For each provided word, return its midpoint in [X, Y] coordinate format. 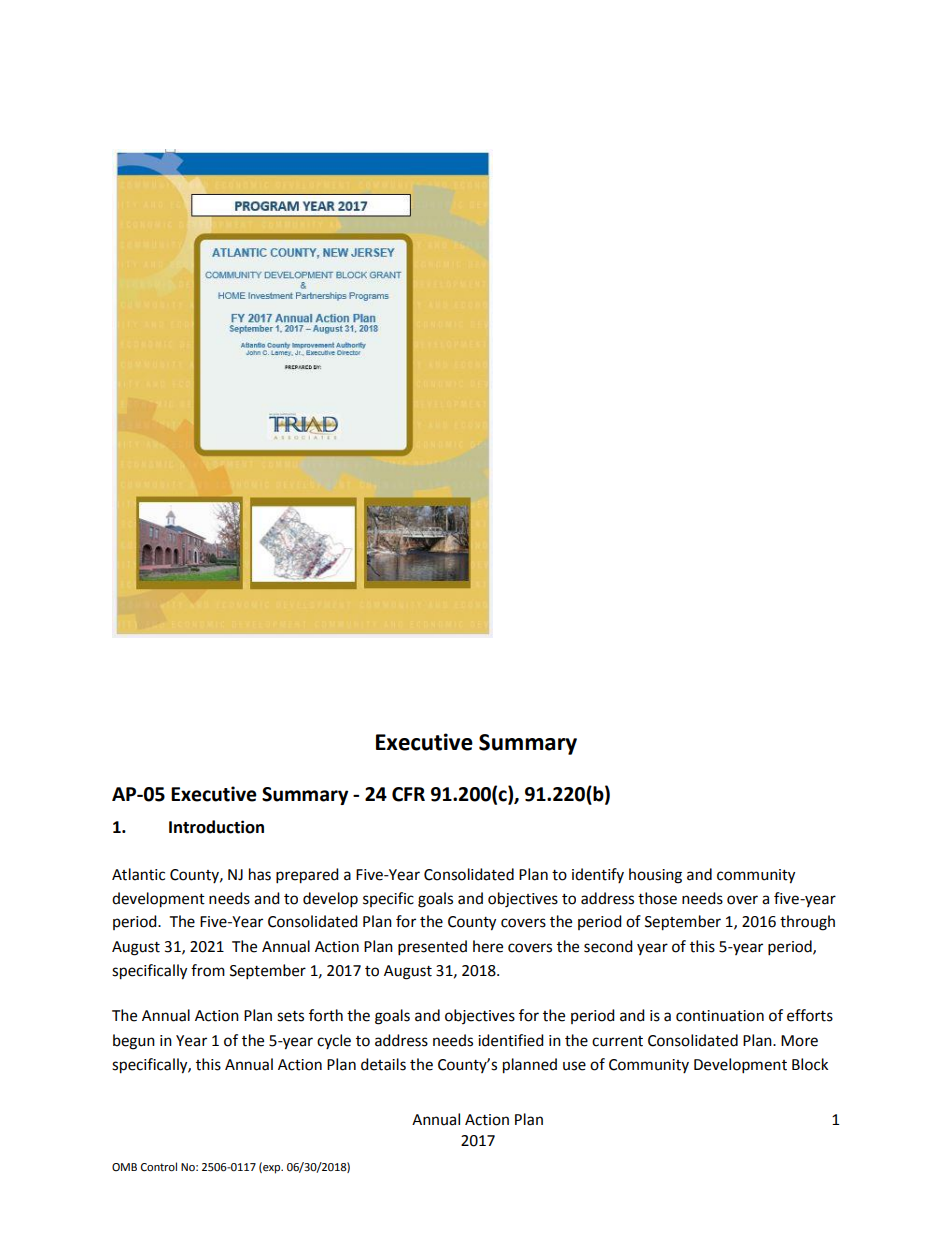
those [657, 898]
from [208, 970]
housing [655, 876]
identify [598, 875]
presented [432, 948]
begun [134, 1042]
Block [810, 1064]
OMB [124, 1167]
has [260, 874]
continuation [720, 1016]
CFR [408, 794]
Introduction [216, 827]
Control [159, 1167]
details [383, 1064]
